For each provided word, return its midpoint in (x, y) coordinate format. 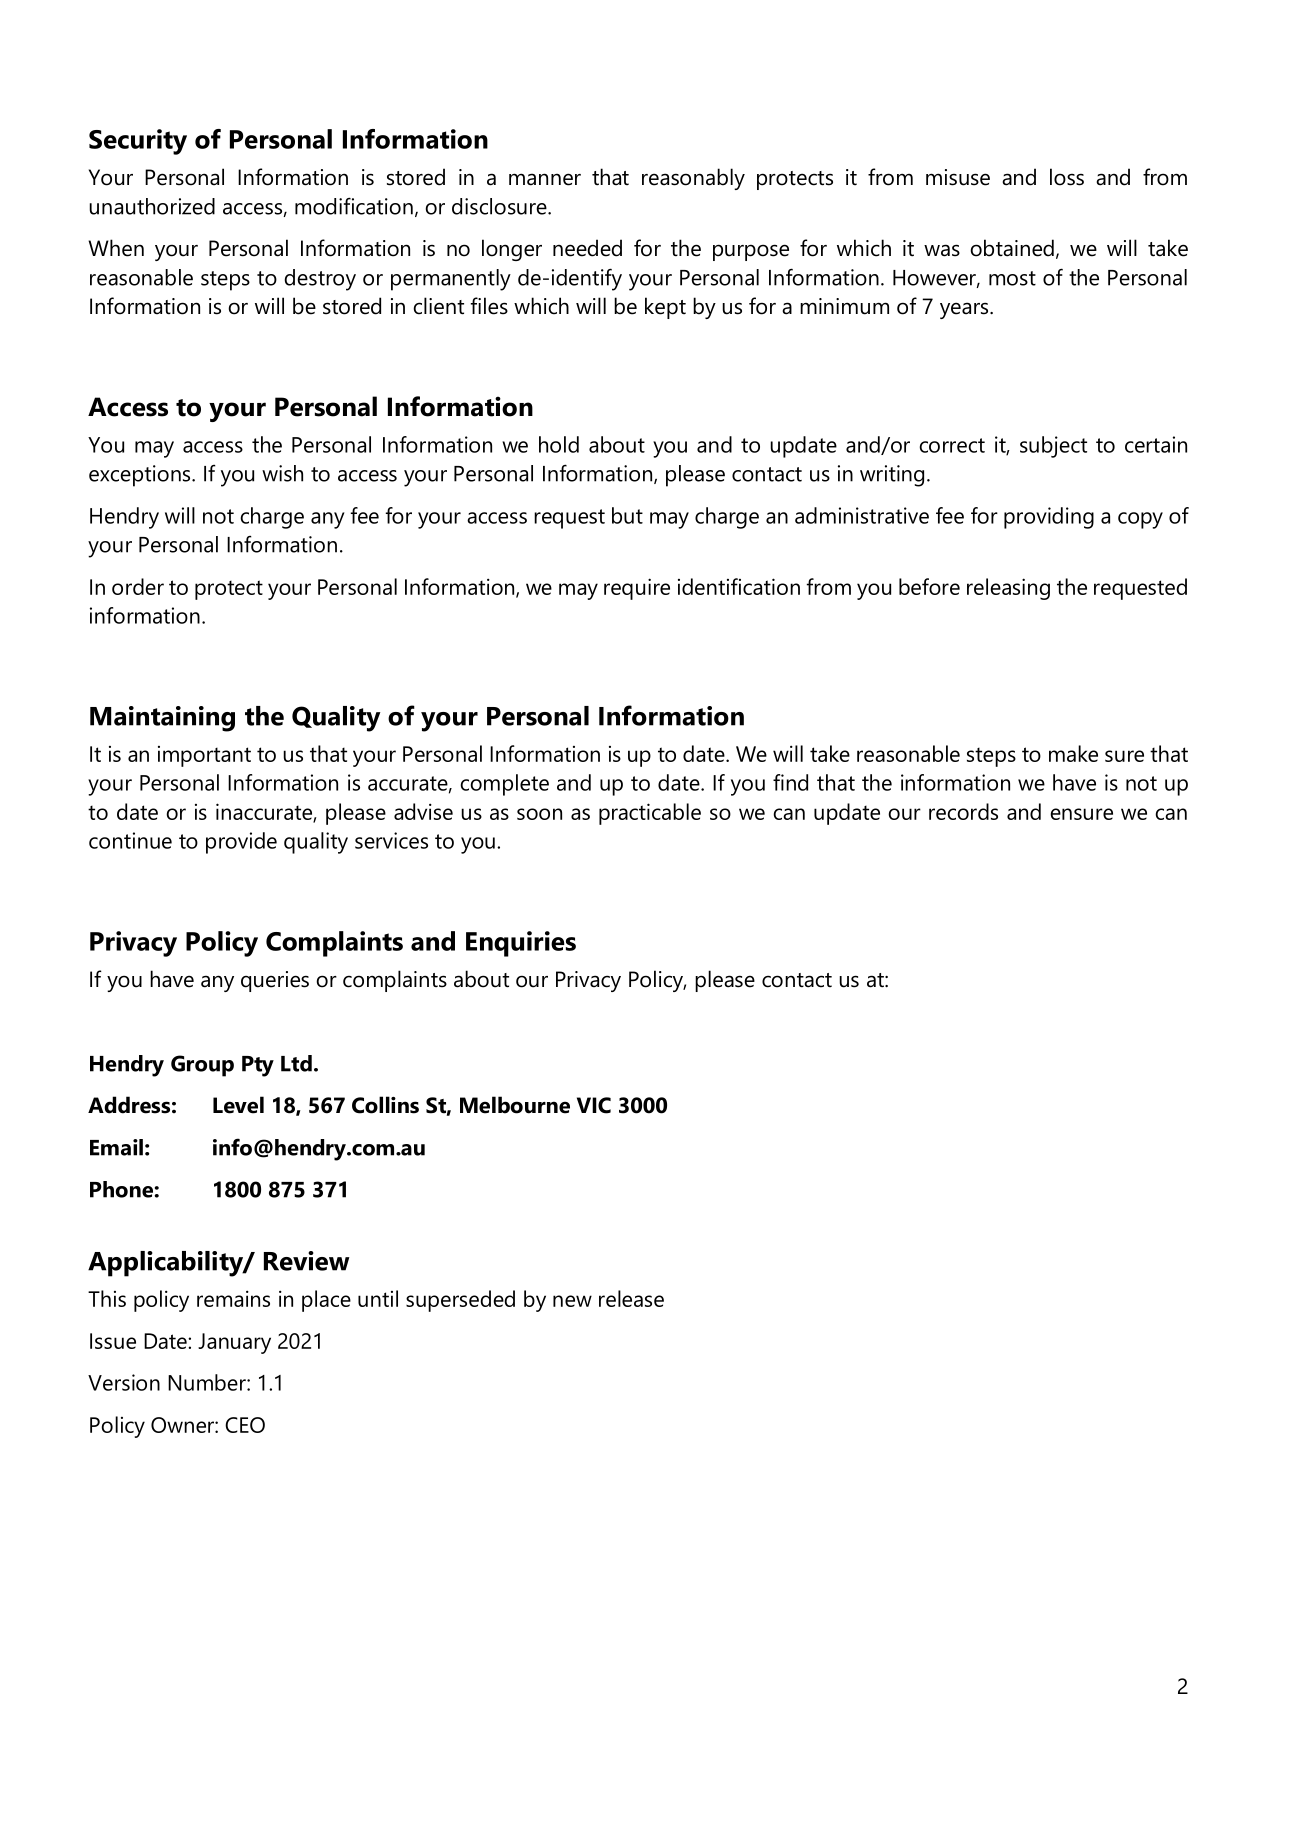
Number (208, 1382)
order (138, 586)
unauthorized (152, 206)
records (963, 811)
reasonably (693, 179)
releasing (1008, 589)
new (572, 1301)
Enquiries (521, 944)
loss (1067, 177)
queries (275, 981)
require (637, 589)
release (631, 1298)
